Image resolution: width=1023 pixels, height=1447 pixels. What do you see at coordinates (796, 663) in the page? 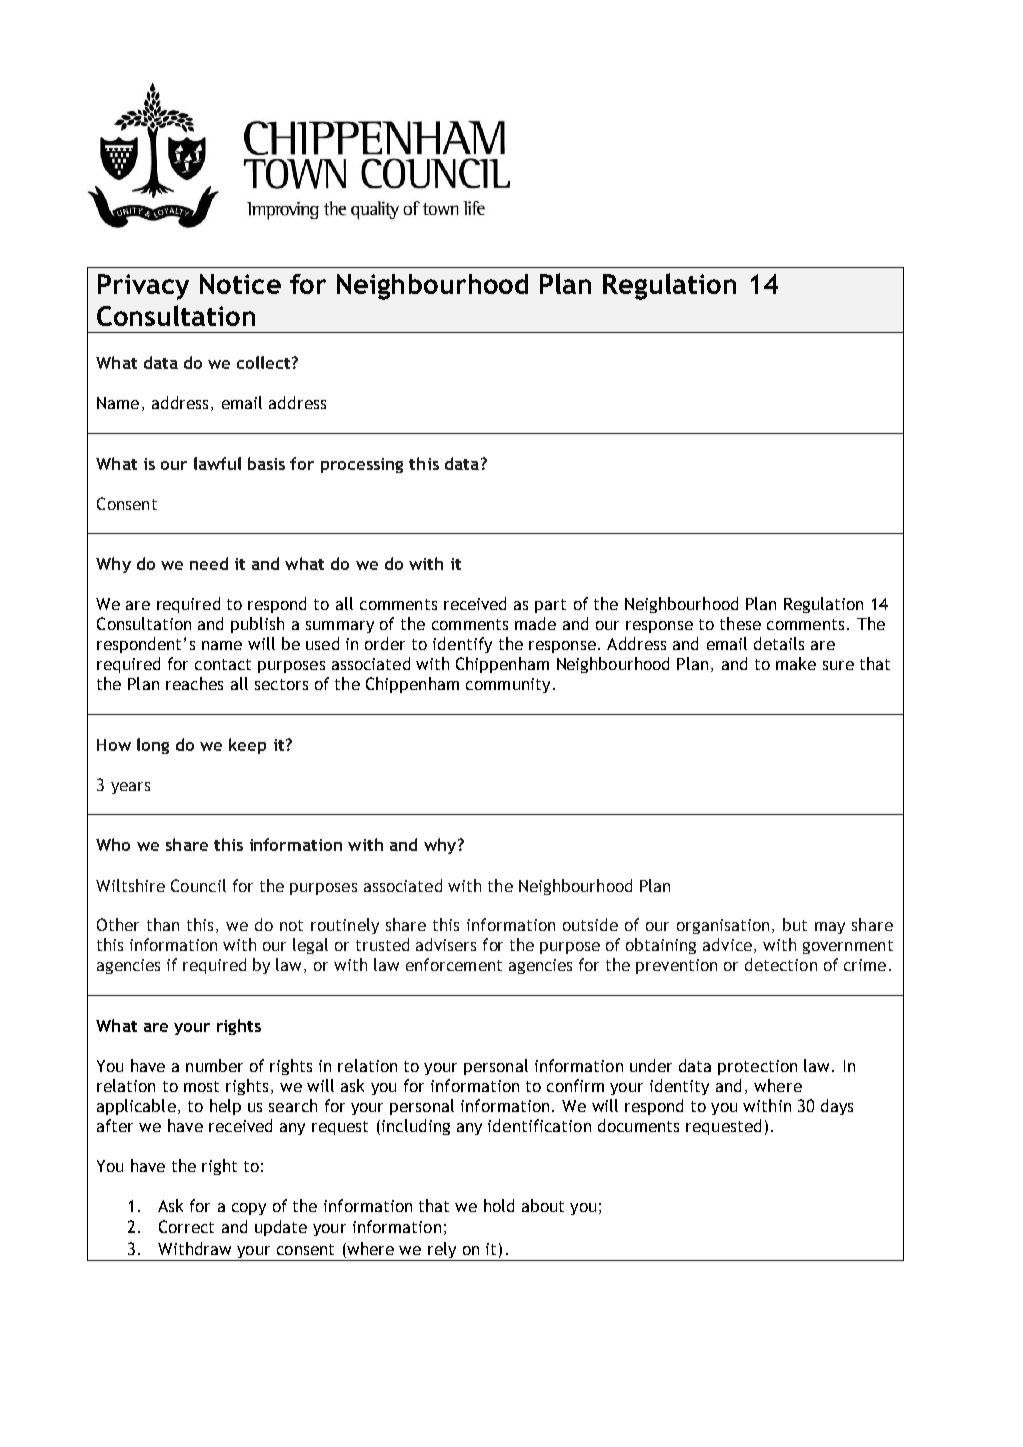
I see `make` at bounding box center [796, 663].
